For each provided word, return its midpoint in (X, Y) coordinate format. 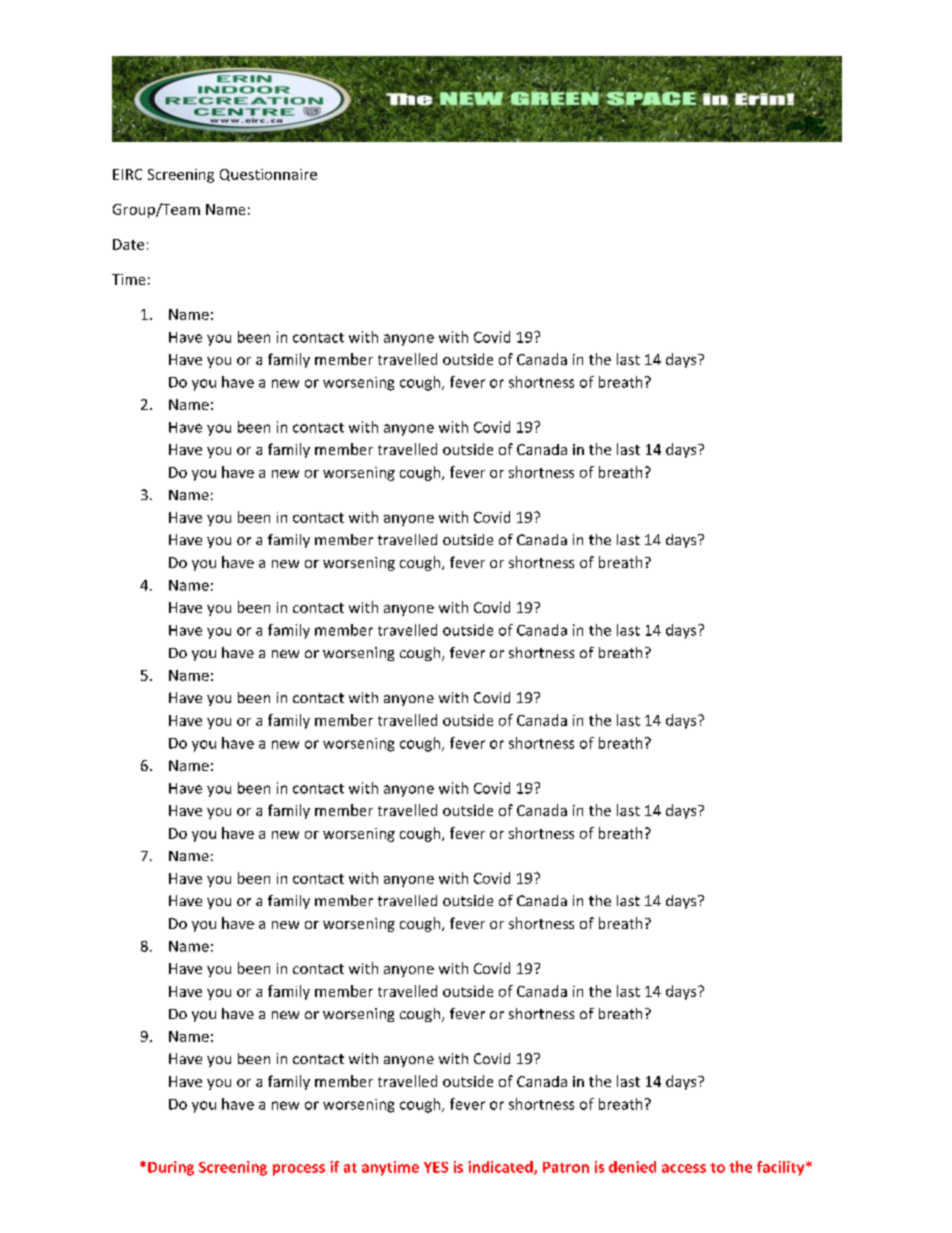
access (684, 1168)
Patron (566, 1167)
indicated (501, 1168)
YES (436, 1167)
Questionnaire (268, 175)
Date (128, 244)
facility (782, 1168)
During (171, 1168)
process (299, 1170)
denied (632, 1167)
